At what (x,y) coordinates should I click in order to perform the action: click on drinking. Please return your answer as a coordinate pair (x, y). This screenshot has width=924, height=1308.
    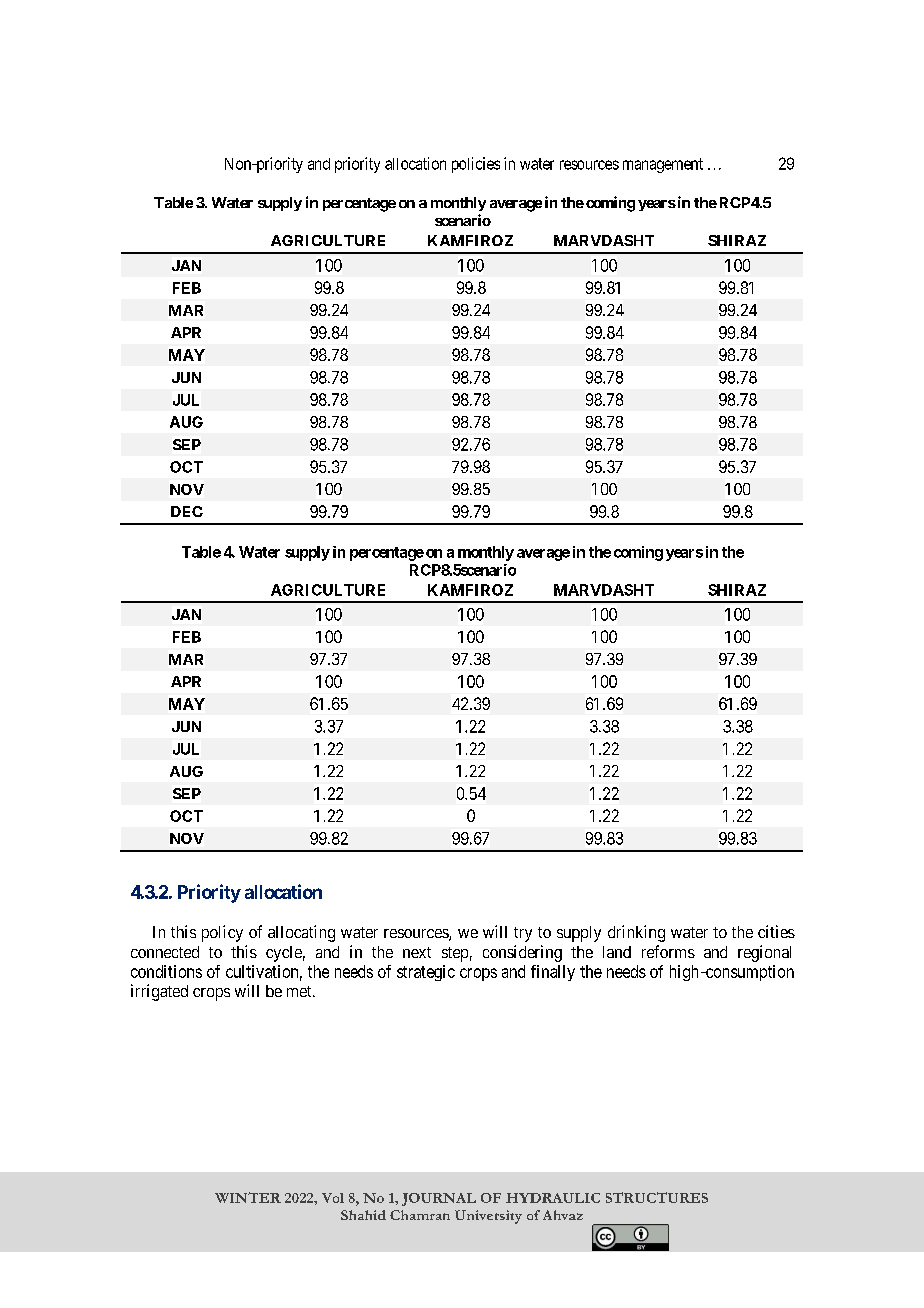
    Looking at the image, I should click on (636, 933).
